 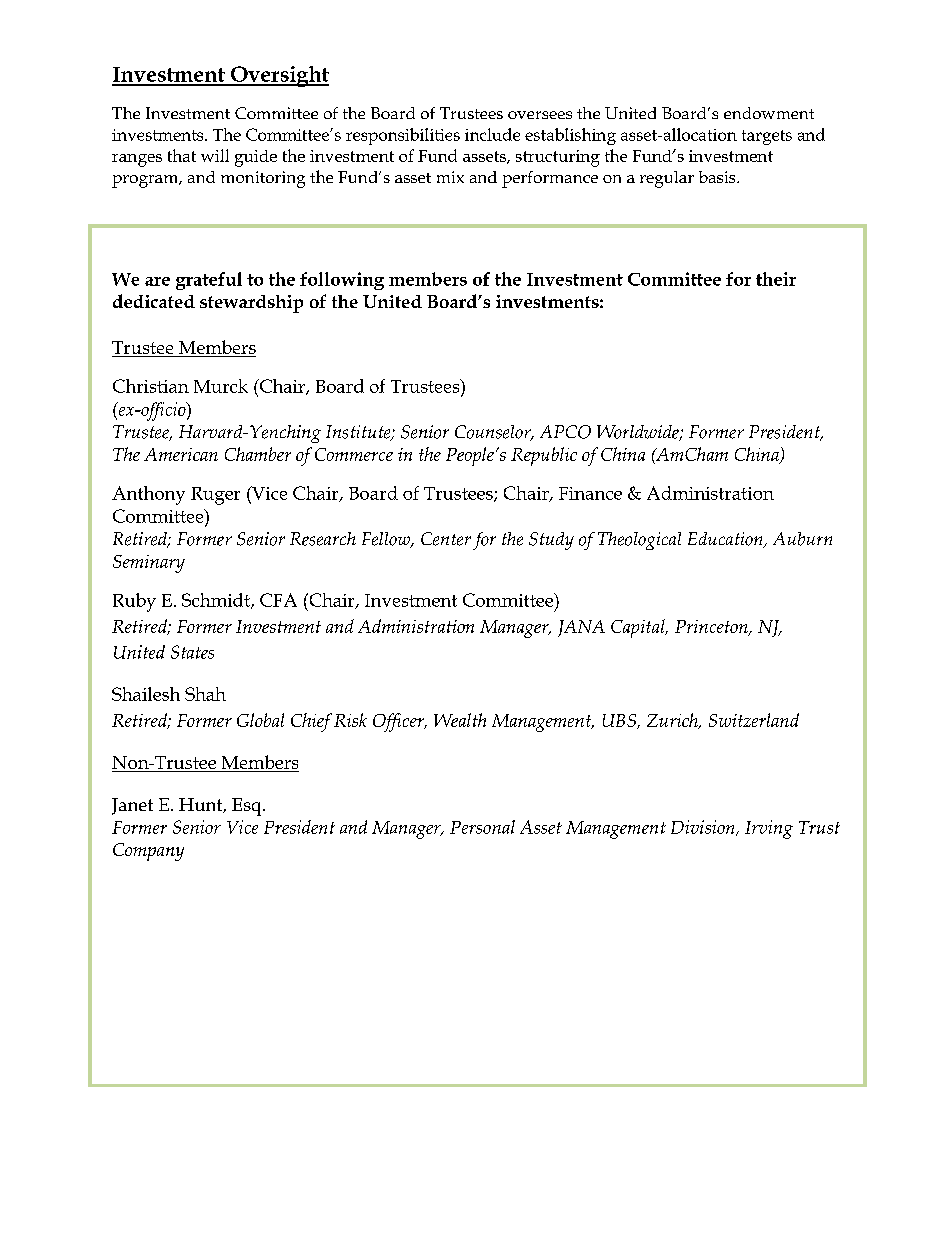 What do you see at coordinates (279, 76) in the screenshot?
I see `Oversight` at bounding box center [279, 76].
